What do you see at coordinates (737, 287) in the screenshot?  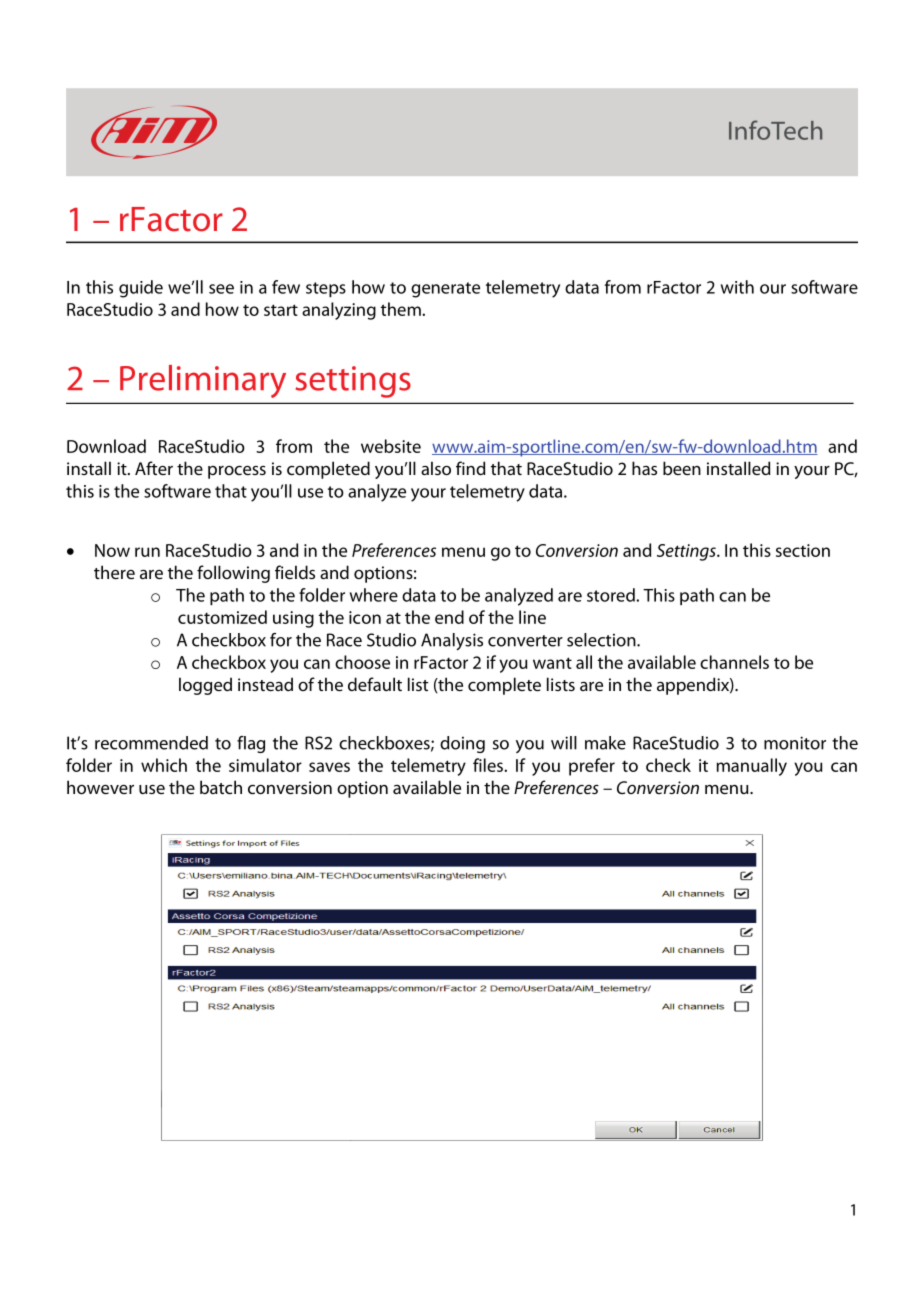 I see `with` at bounding box center [737, 287].
